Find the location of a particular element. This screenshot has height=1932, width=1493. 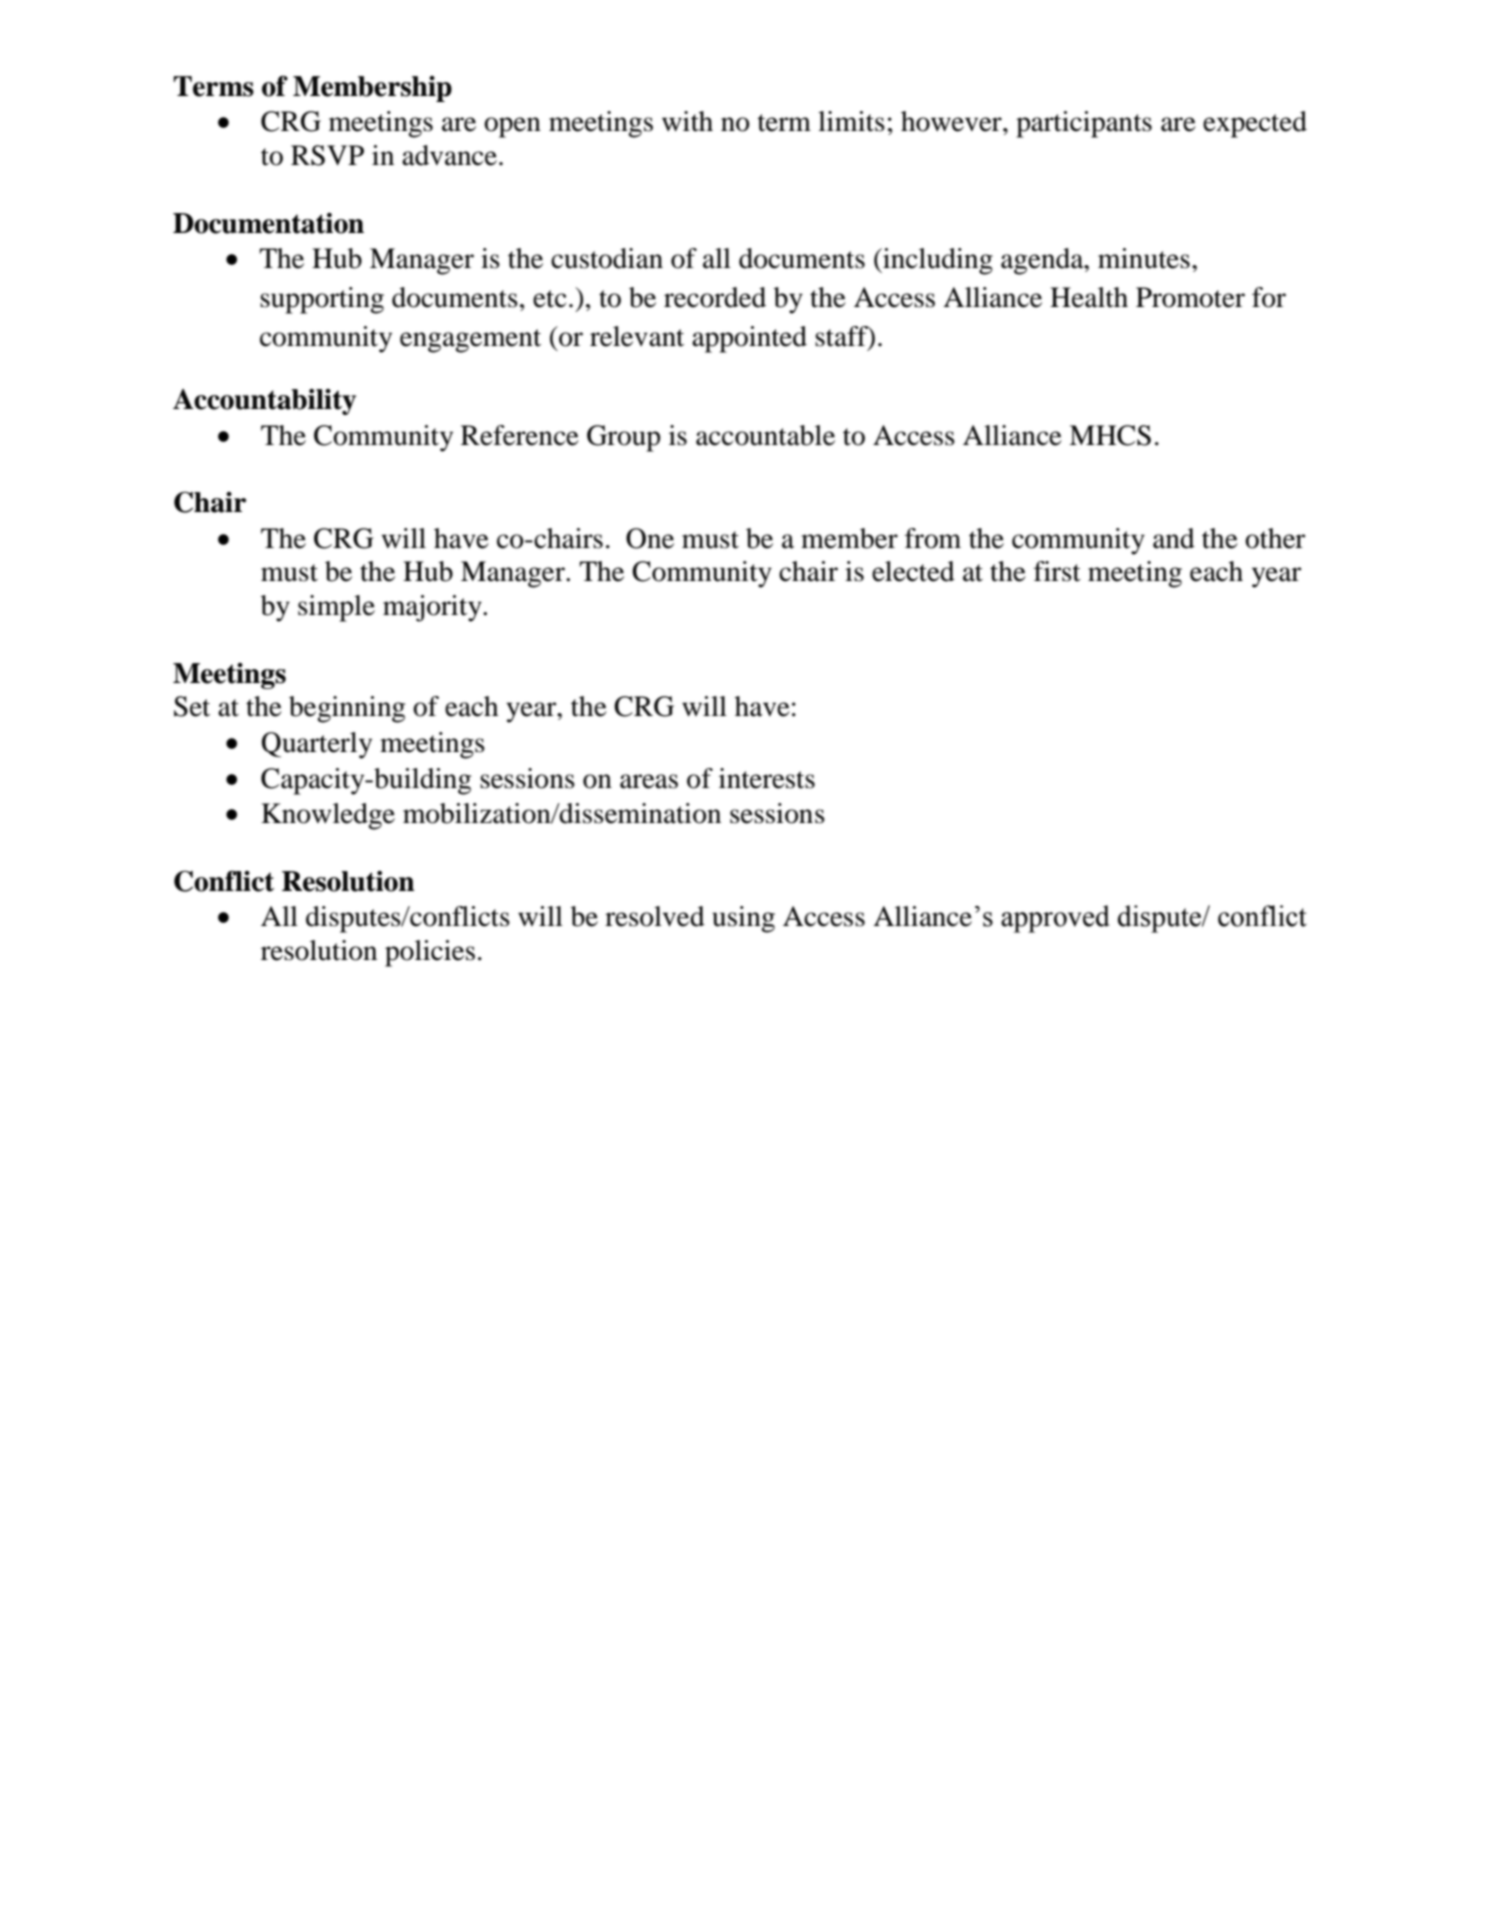

participants is located at coordinates (1084, 124).
